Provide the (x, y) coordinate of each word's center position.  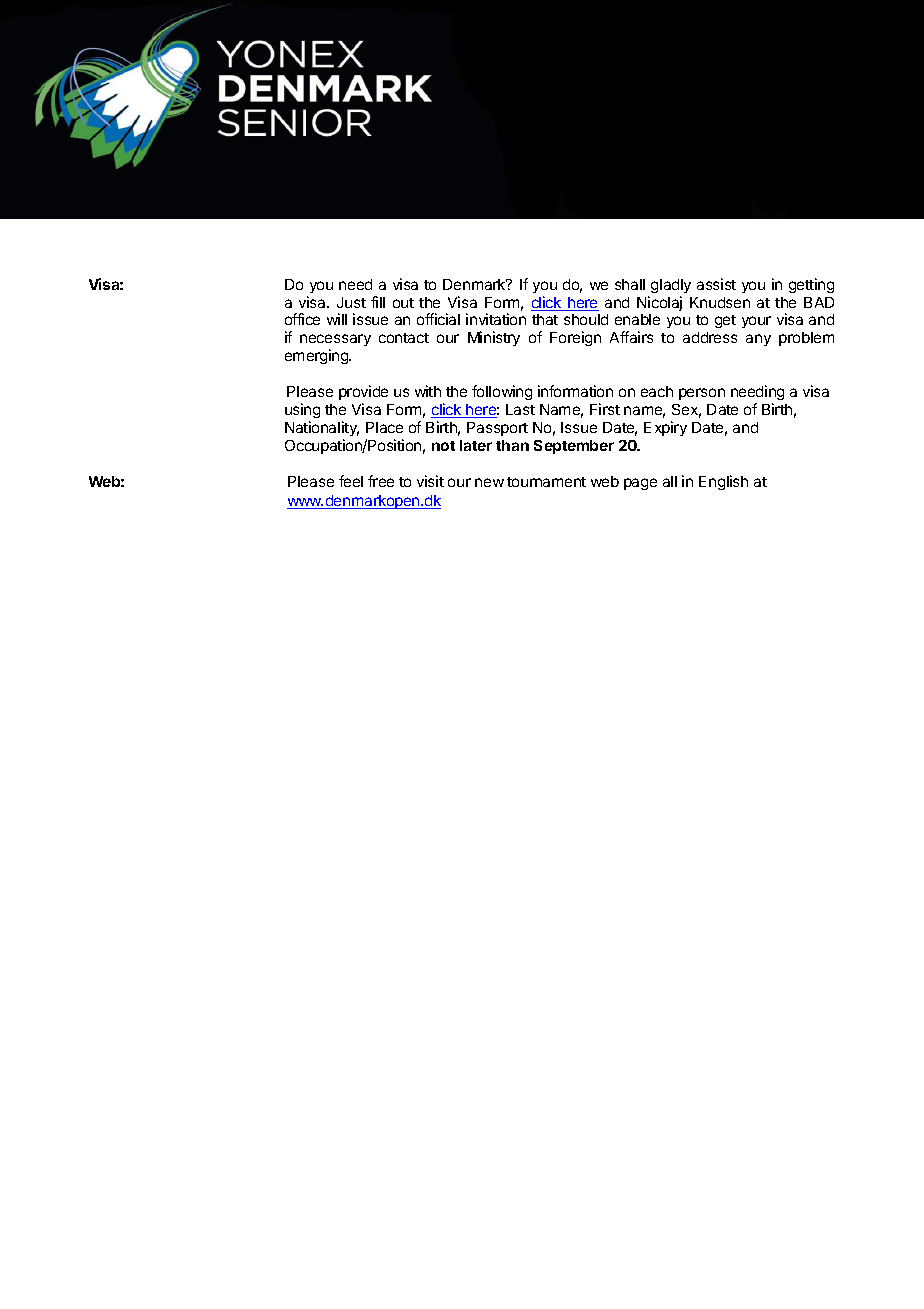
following (502, 392)
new (489, 482)
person (702, 394)
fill (378, 302)
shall (630, 284)
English (723, 482)
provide (363, 392)
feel (351, 481)
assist (716, 284)
